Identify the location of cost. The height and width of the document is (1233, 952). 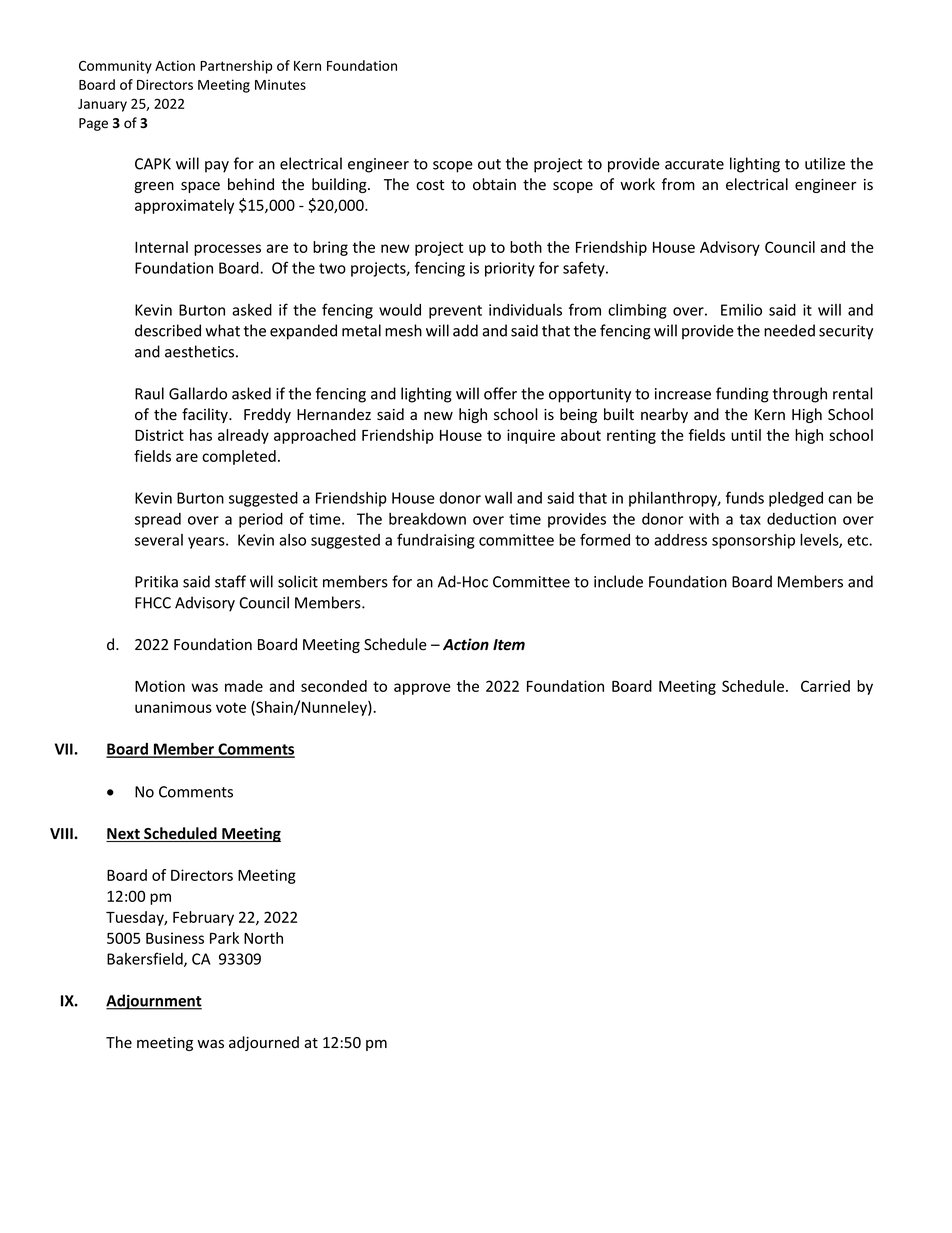
(430, 185).
